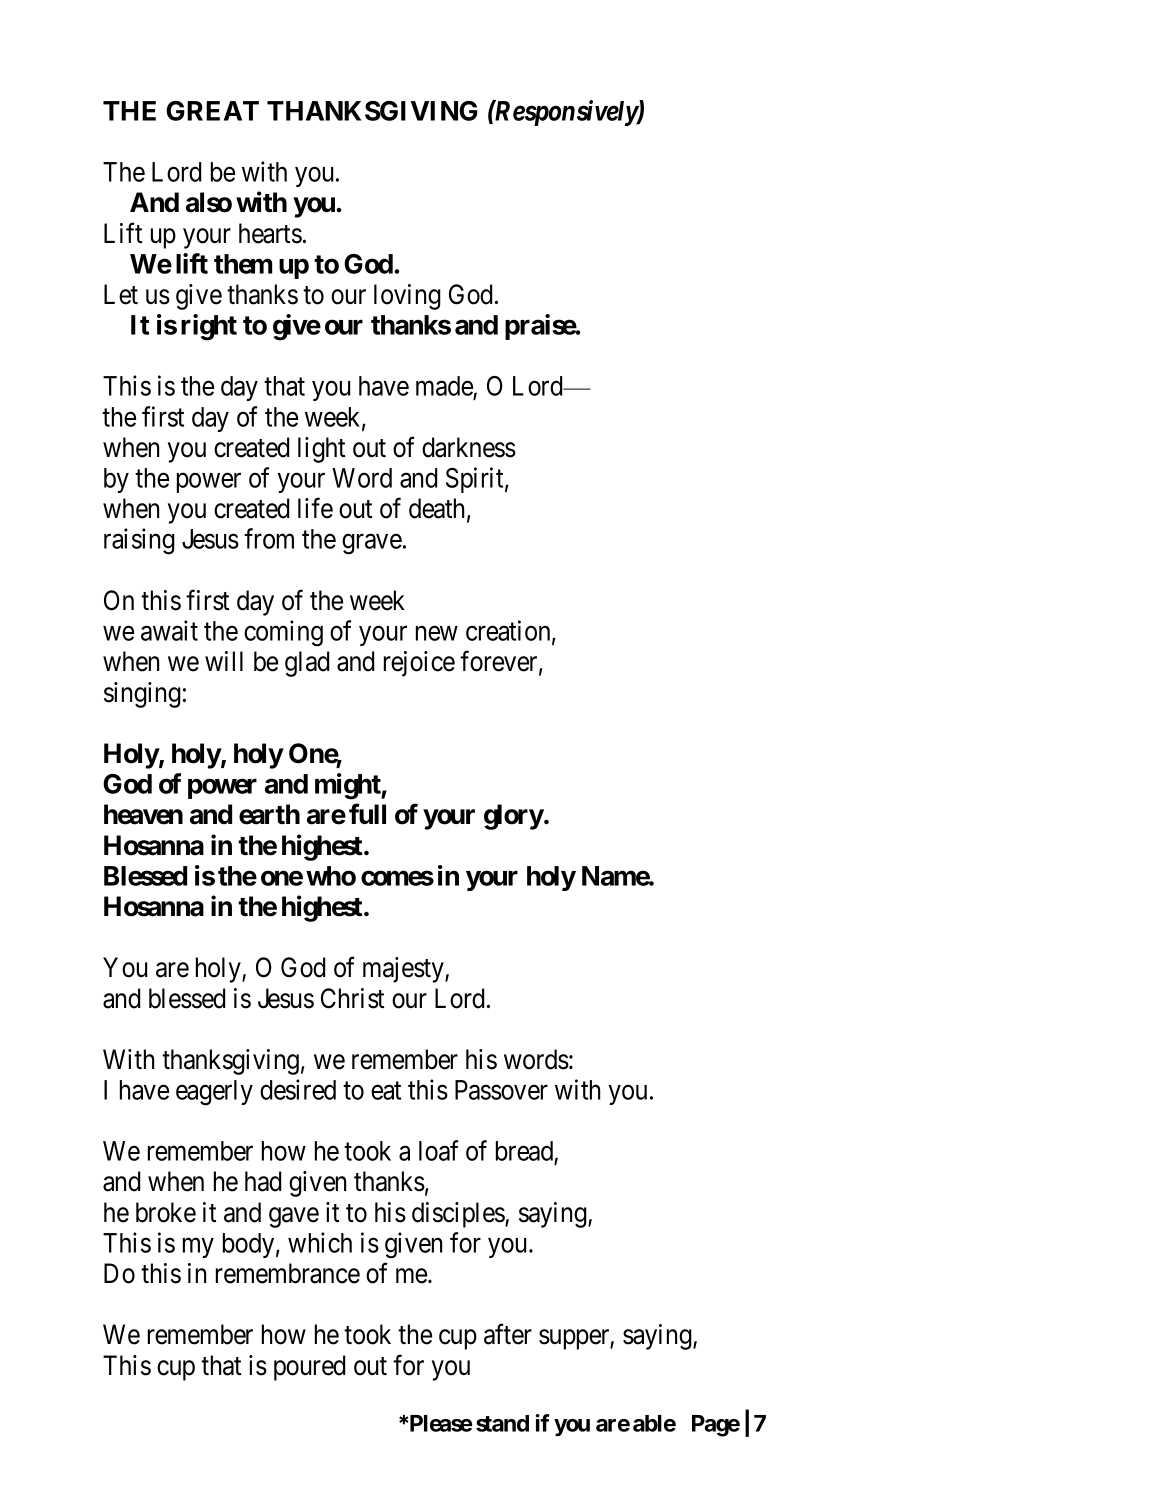  Describe the element at coordinates (404, 970) in the document. I see `majesty` at that location.
